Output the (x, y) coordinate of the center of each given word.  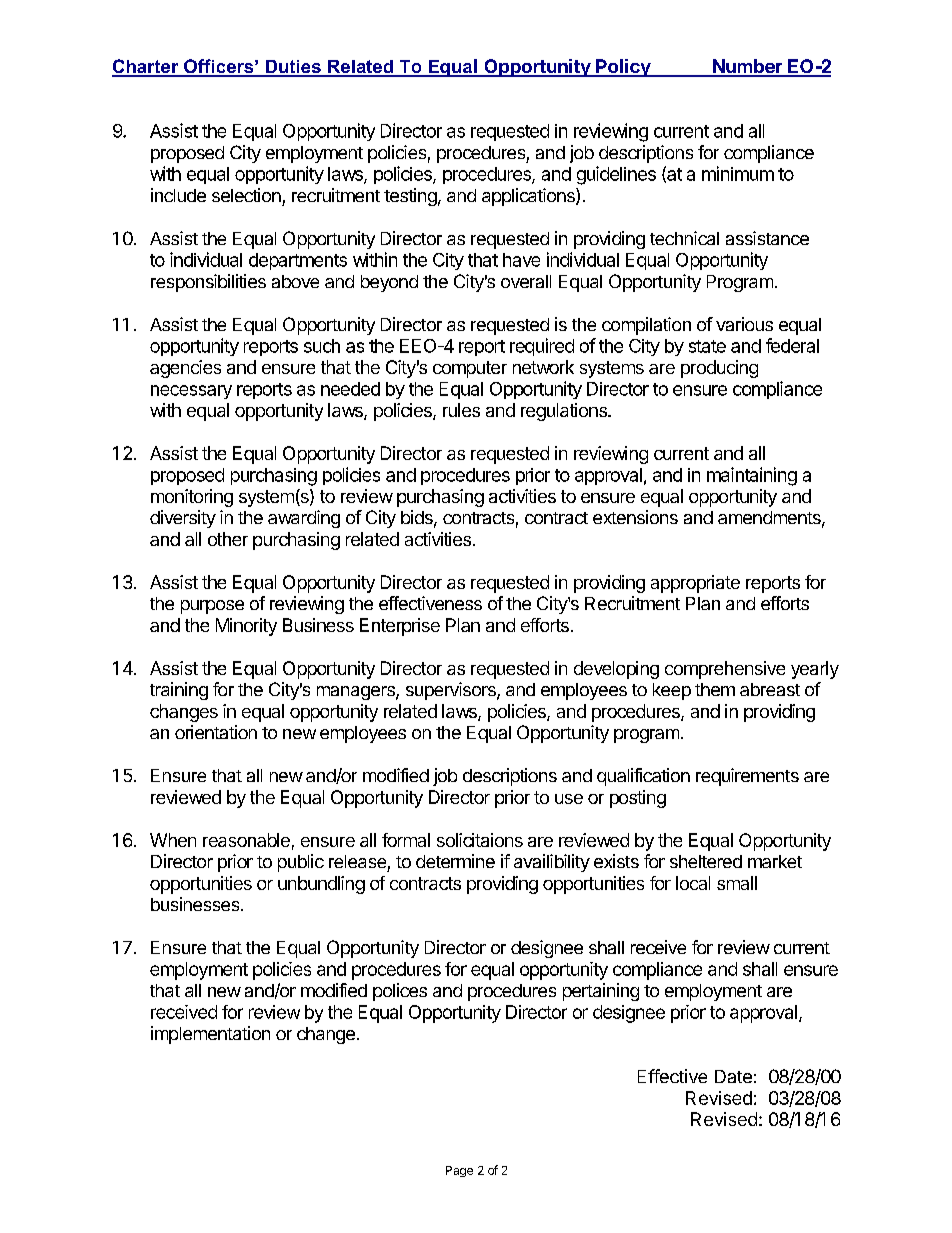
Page (459, 1171)
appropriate (695, 584)
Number (747, 67)
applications (529, 197)
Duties (293, 68)
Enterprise (400, 627)
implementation (210, 1035)
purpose (212, 607)
